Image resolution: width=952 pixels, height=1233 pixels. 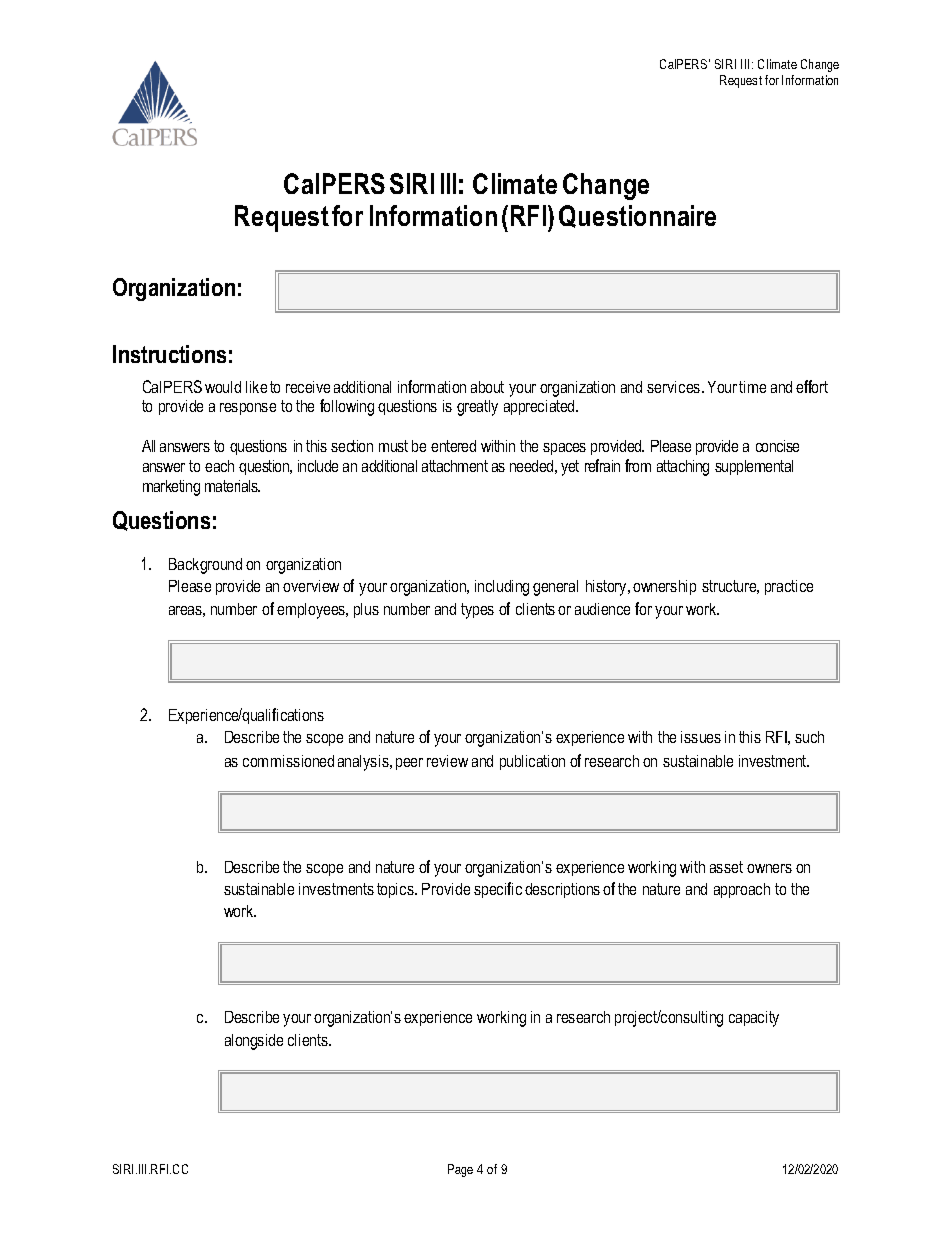 I want to click on alongside, so click(x=254, y=1042).
